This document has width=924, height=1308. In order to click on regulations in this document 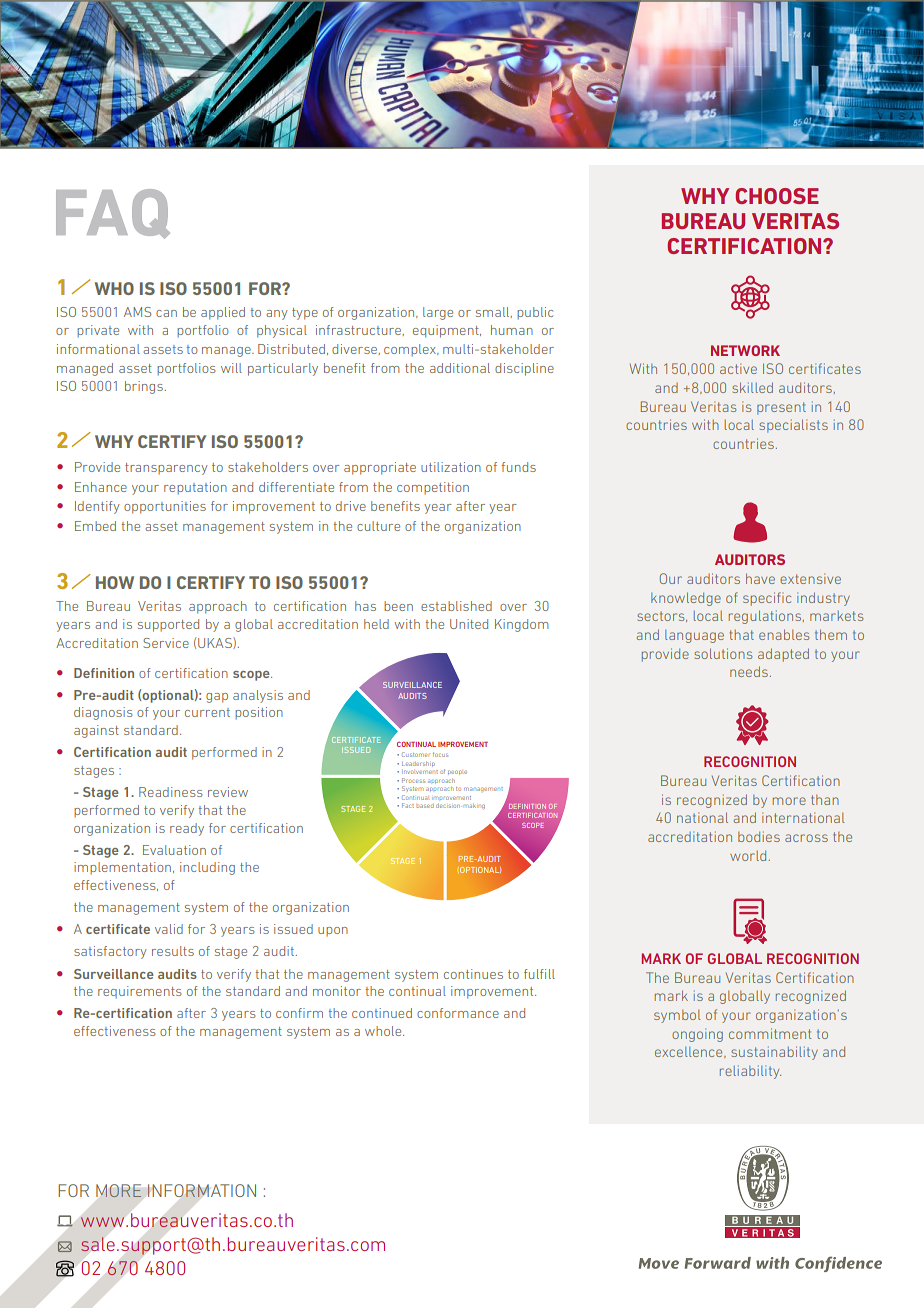, I will do `click(766, 617)`.
